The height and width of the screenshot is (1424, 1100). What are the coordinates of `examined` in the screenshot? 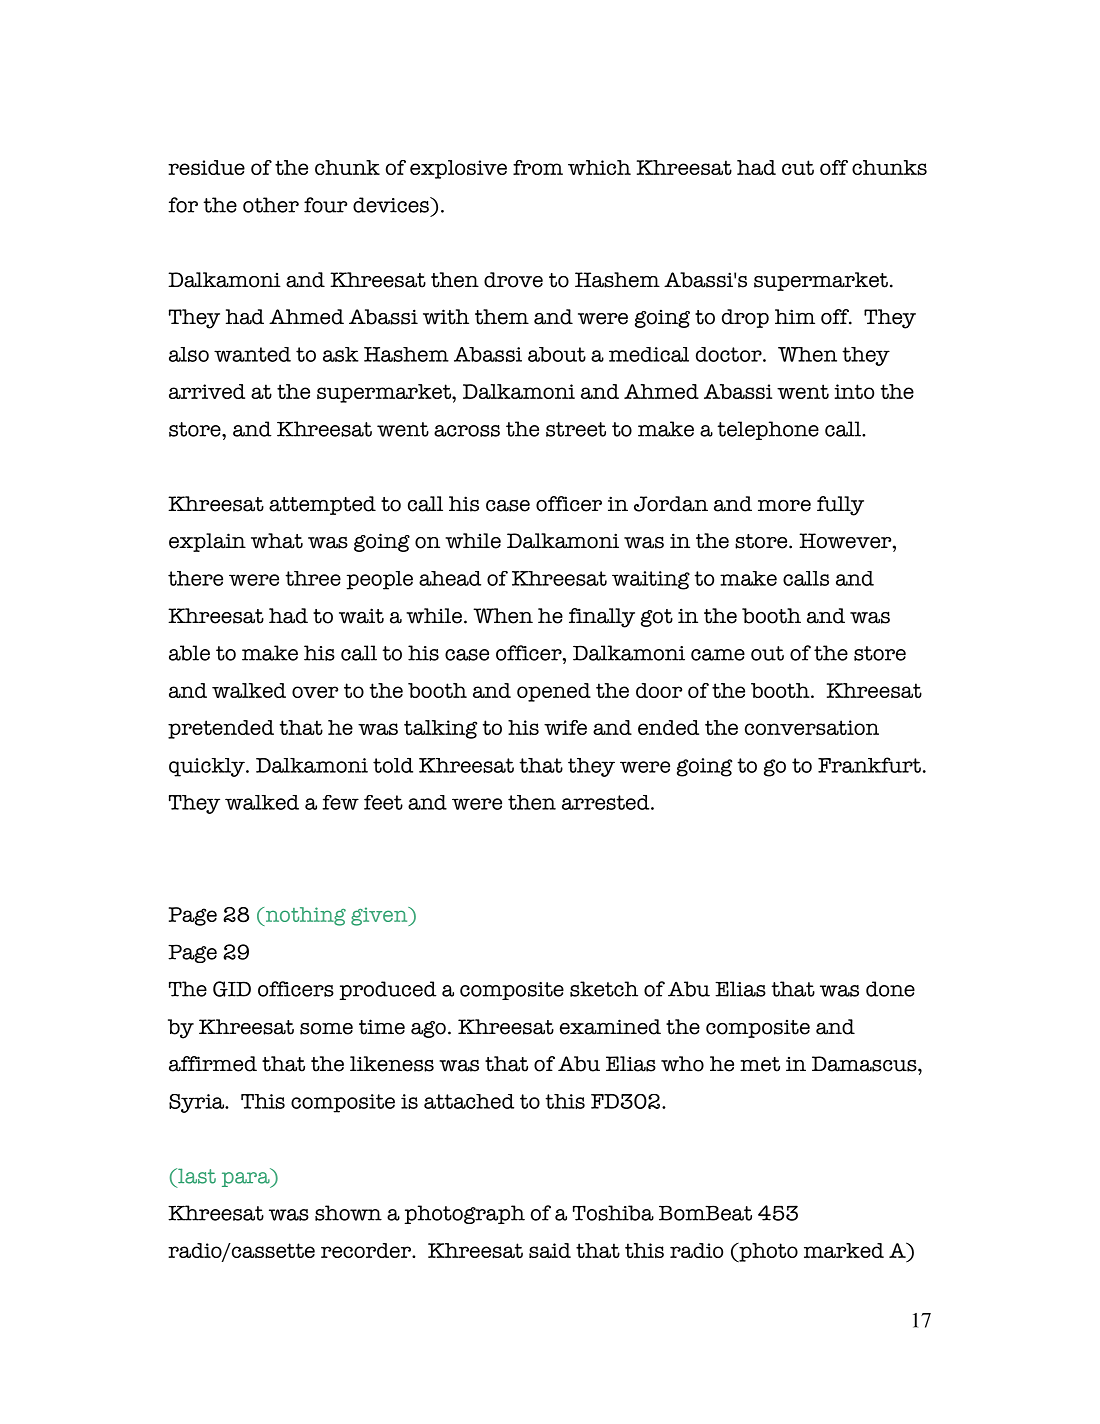 It's located at (610, 1027).
